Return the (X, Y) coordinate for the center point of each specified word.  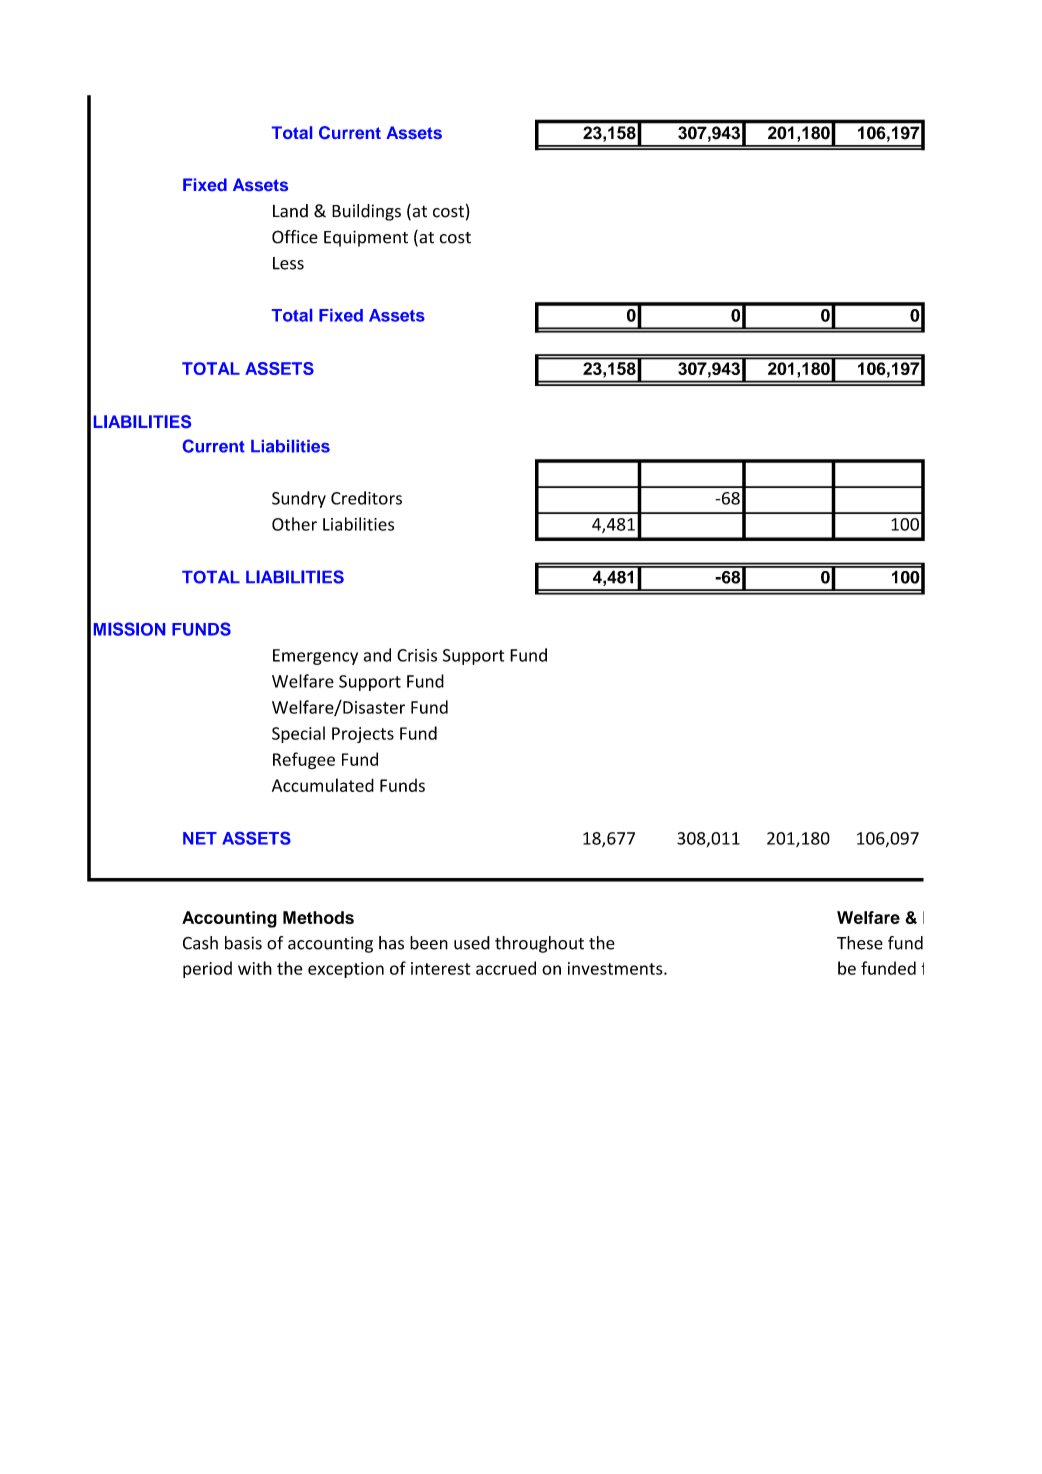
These (860, 943)
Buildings (366, 212)
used (472, 943)
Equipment (366, 238)
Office (295, 237)
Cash (200, 943)
